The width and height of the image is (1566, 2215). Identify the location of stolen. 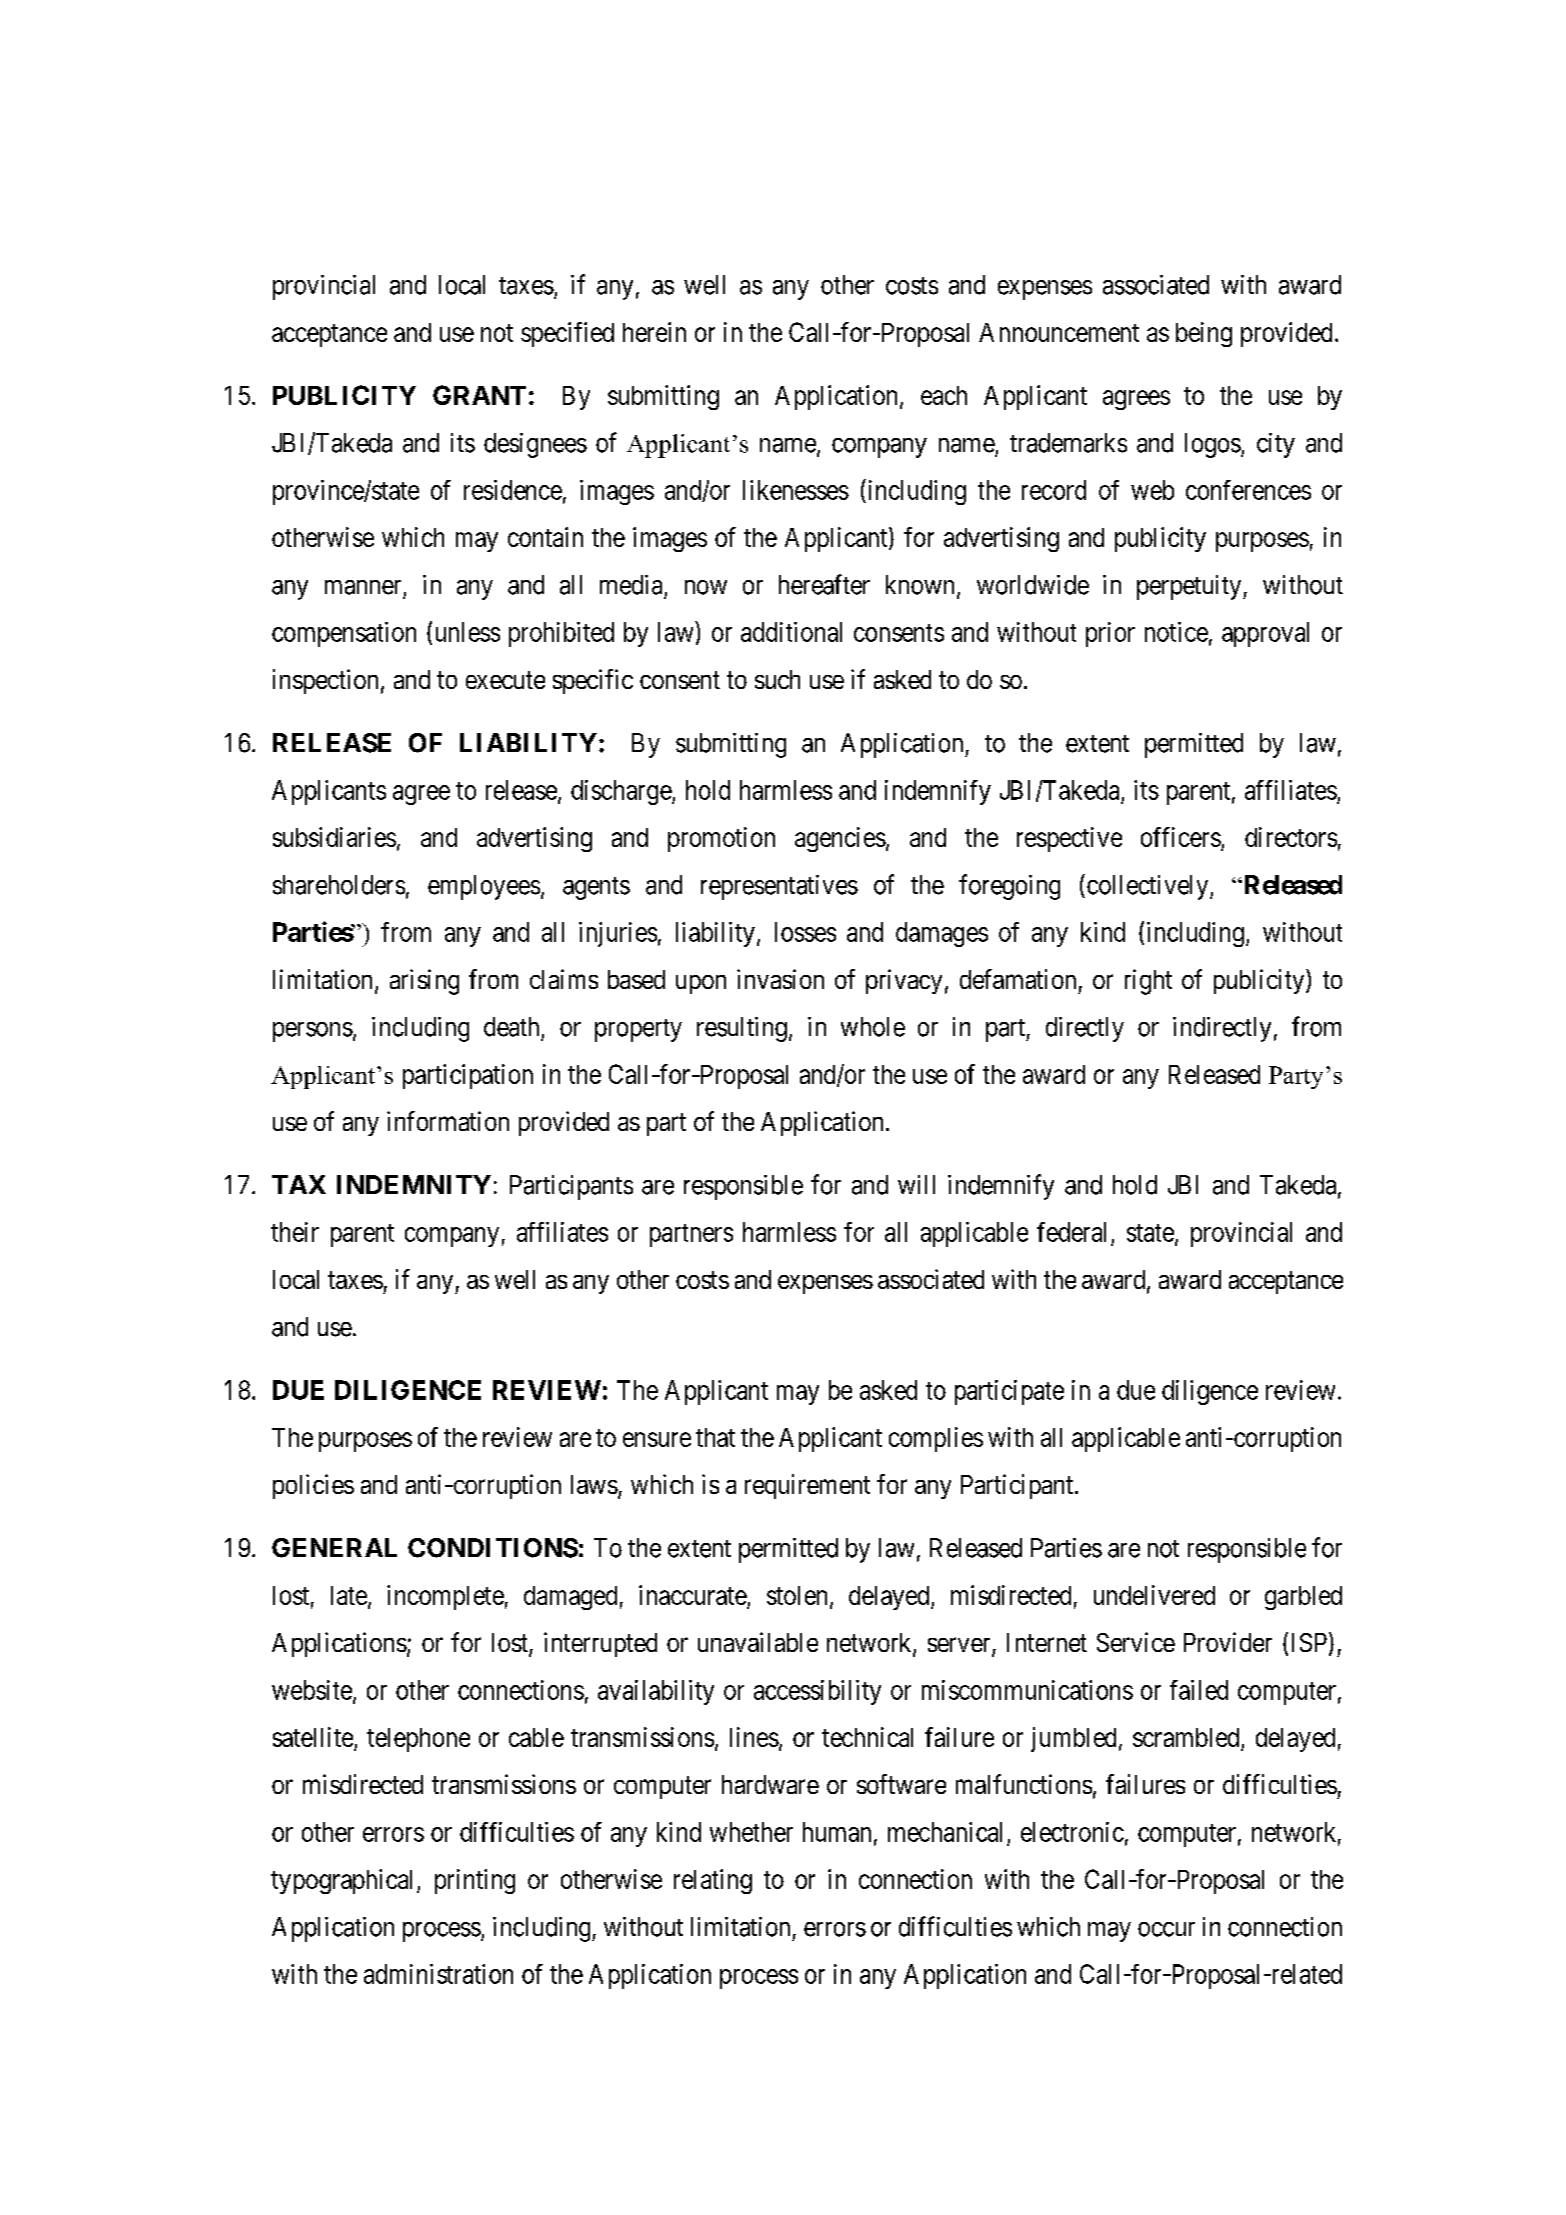
(797, 1595).
